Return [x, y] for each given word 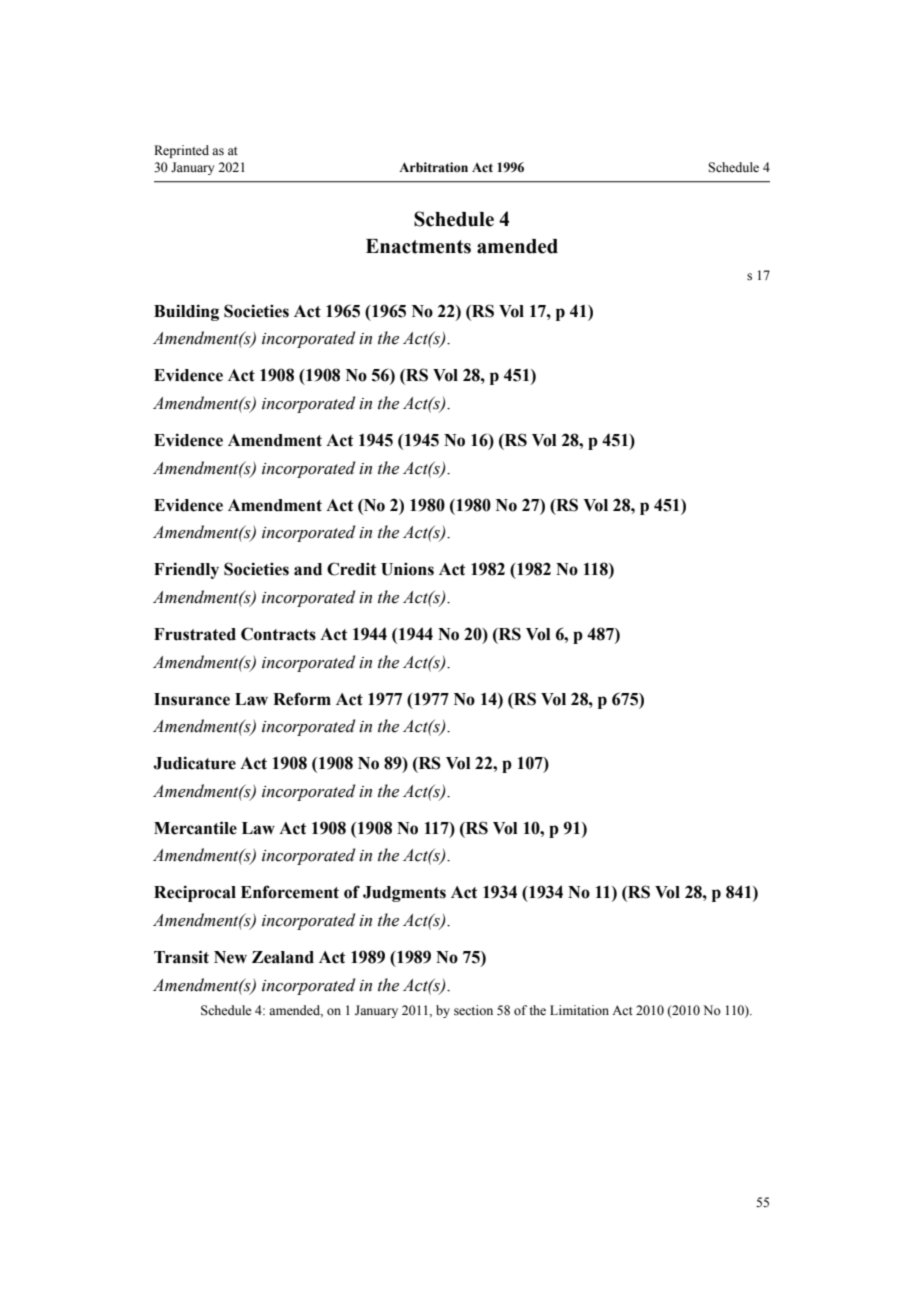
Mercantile [195, 828]
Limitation [579, 1010]
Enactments [418, 246]
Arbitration [433, 167]
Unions [407, 569]
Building [186, 312]
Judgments [404, 894]
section [473, 1010]
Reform [302, 699]
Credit [351, 569]
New [230, 957]
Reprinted [181, 151]
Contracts [278, 634]
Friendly [186, 570]
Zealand [283, 957]
